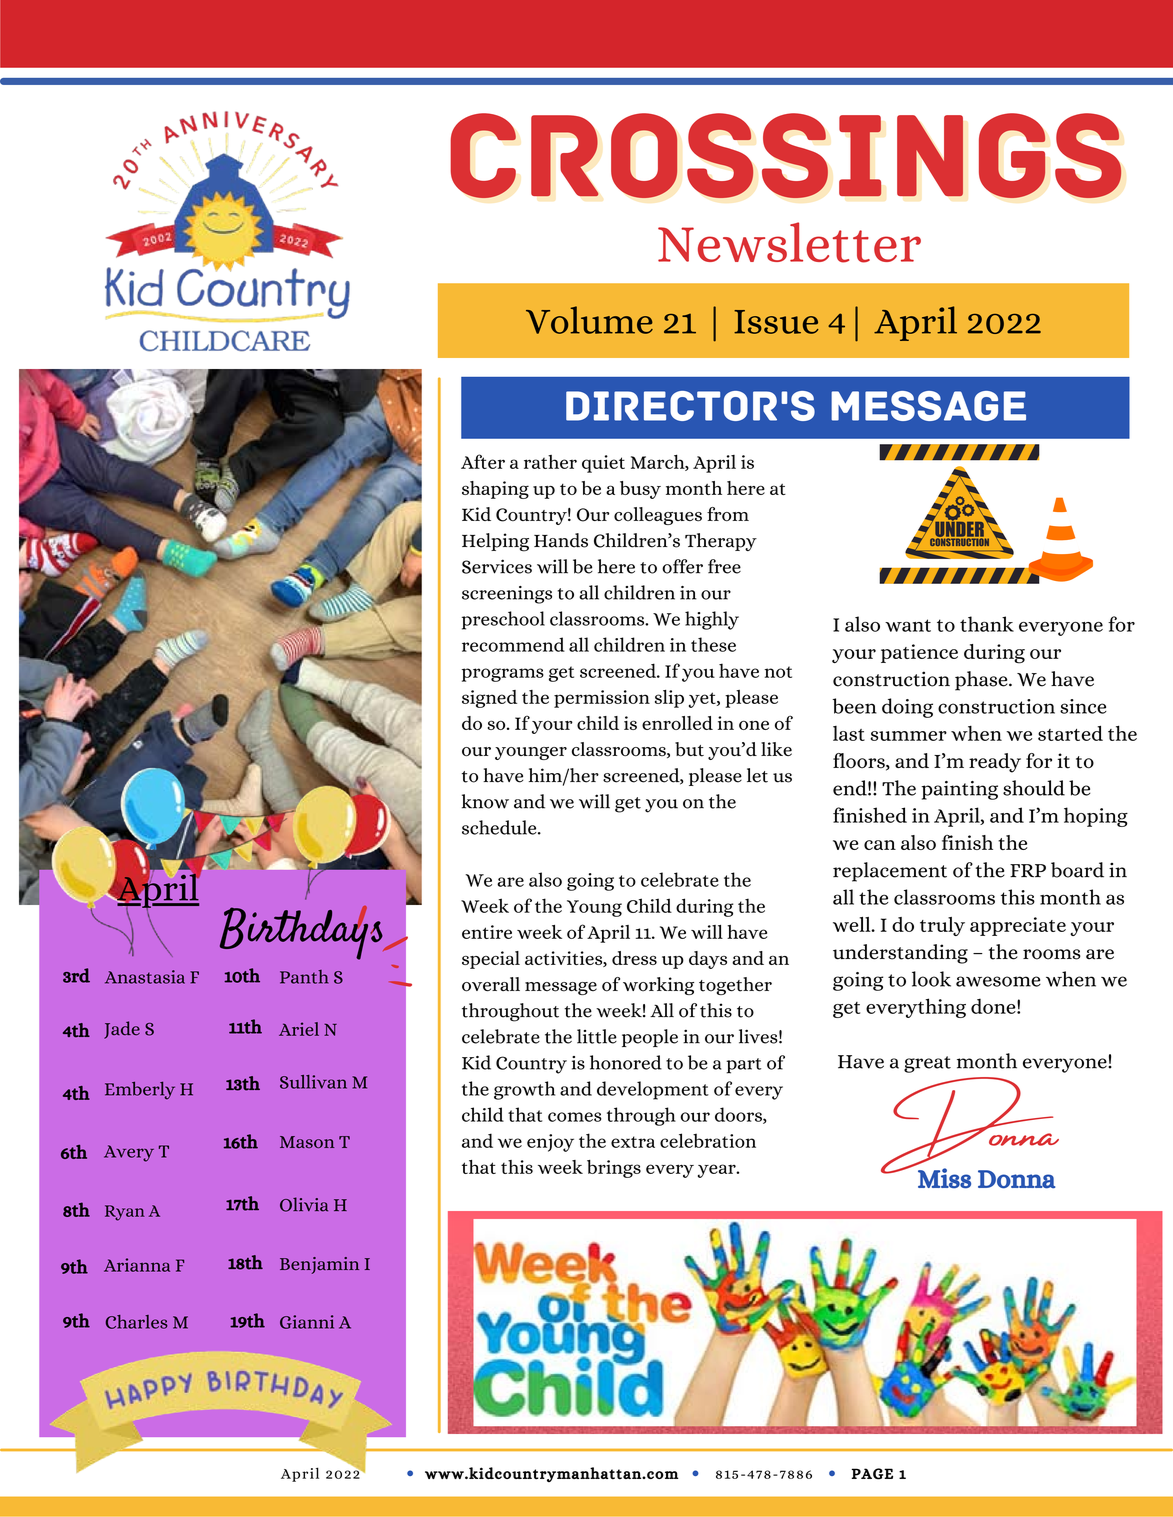 The height and width of the screenshot is (1517, 1173). What do you see at coordinates (589, 320) in the screenshot?
I see `Volume` at bounding box center [589, 320].
